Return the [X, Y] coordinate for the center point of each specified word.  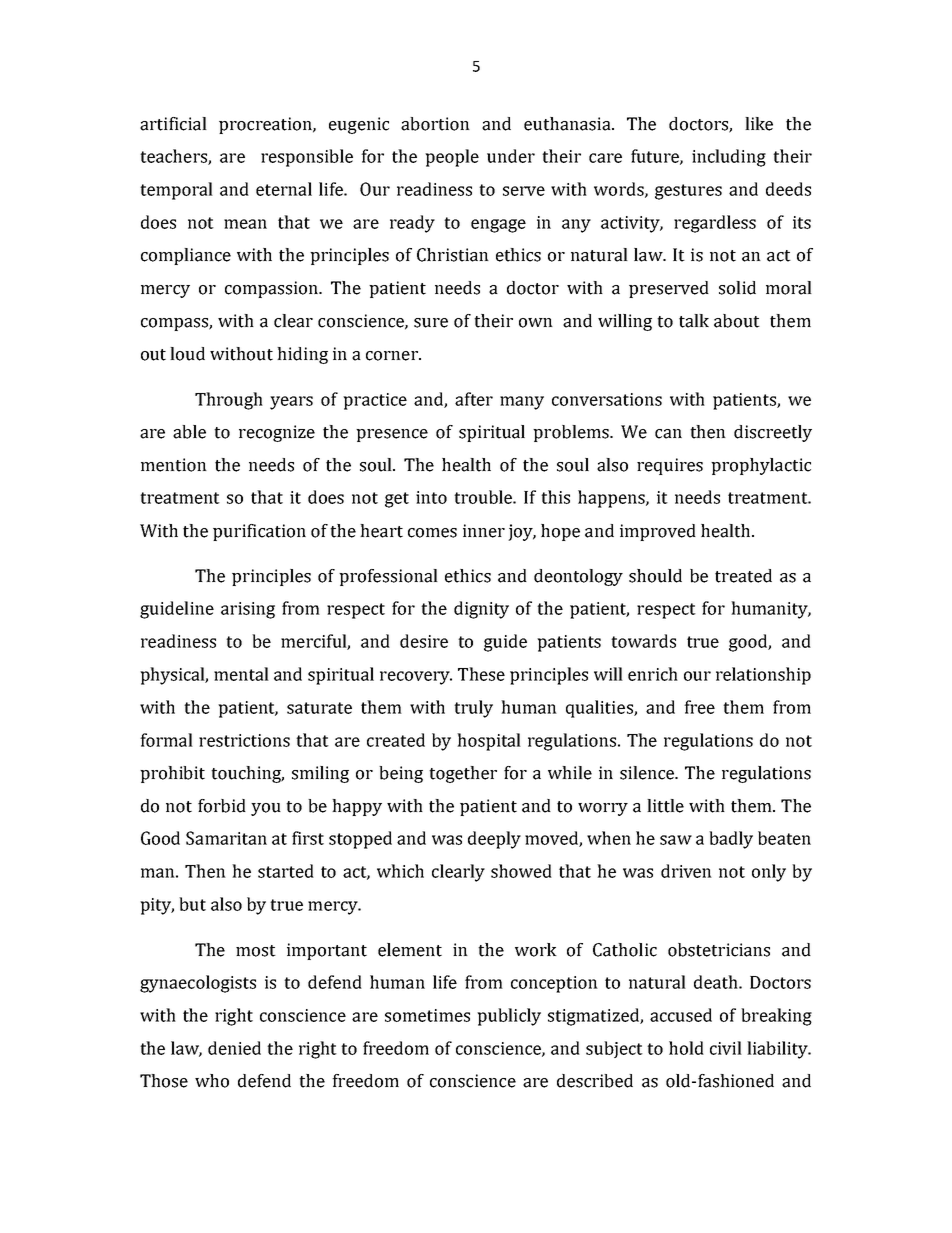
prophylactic [761, 466]
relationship [763, 676]
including [729, 158]
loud [187, 354]
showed [521, 871]
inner [484, 531]
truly [473, 709]
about [737, 321]
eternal [284, 189]
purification [259, 532]
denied [234, 1048]
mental [241, 674]
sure [431, 323]
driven [686, 871]
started [286, 871]
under [511, 156]
